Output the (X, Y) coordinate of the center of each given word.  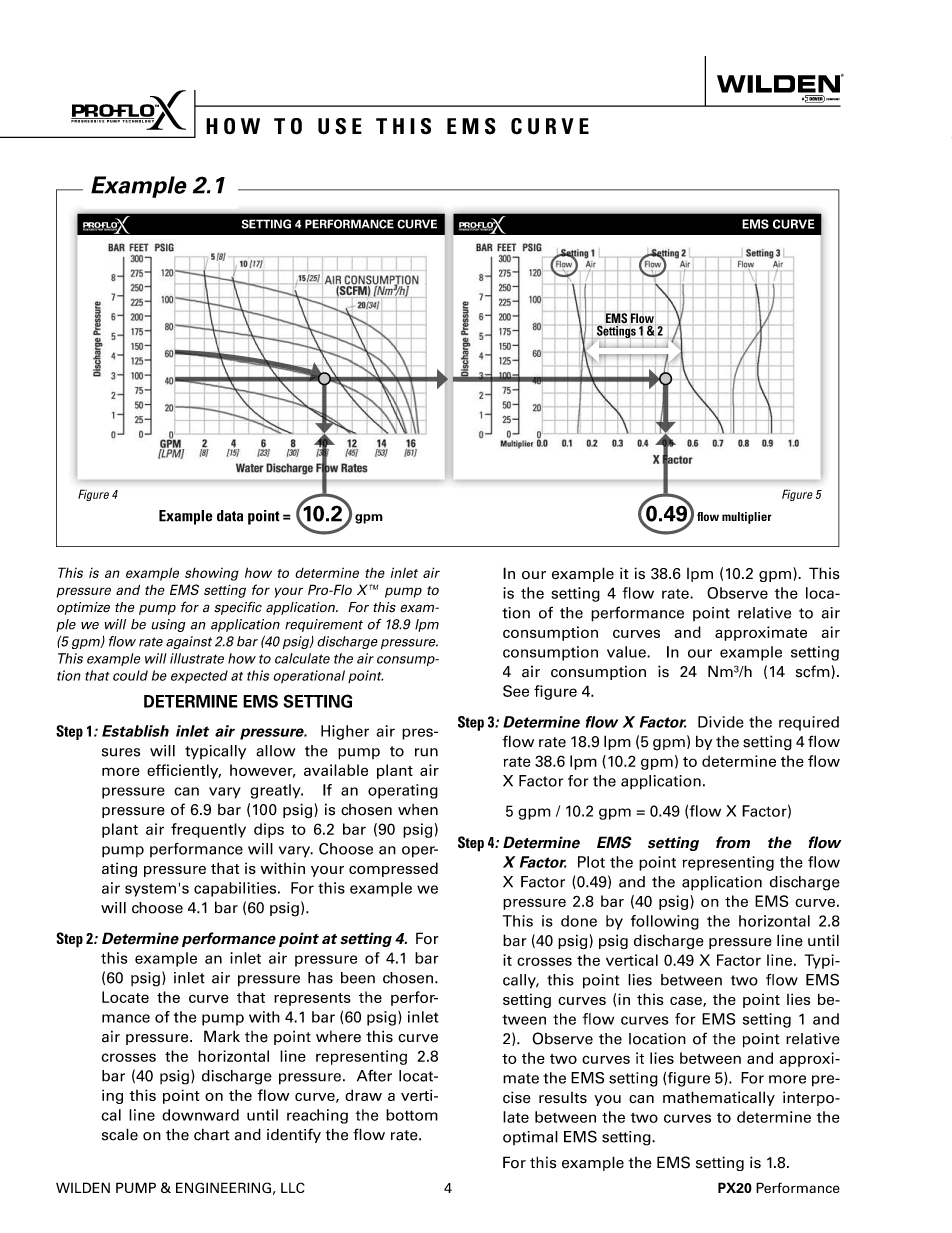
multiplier (747, 518)
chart (212, 1134)
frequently (208, 830)
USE (340, 126)
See (516, 691)
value (627, 652)
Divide (721, 722)
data (230, 516)
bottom (412, 1115)
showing (212, 574)
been (358, 978)
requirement (324, 625)
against (189, 642)
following (665, 922)
